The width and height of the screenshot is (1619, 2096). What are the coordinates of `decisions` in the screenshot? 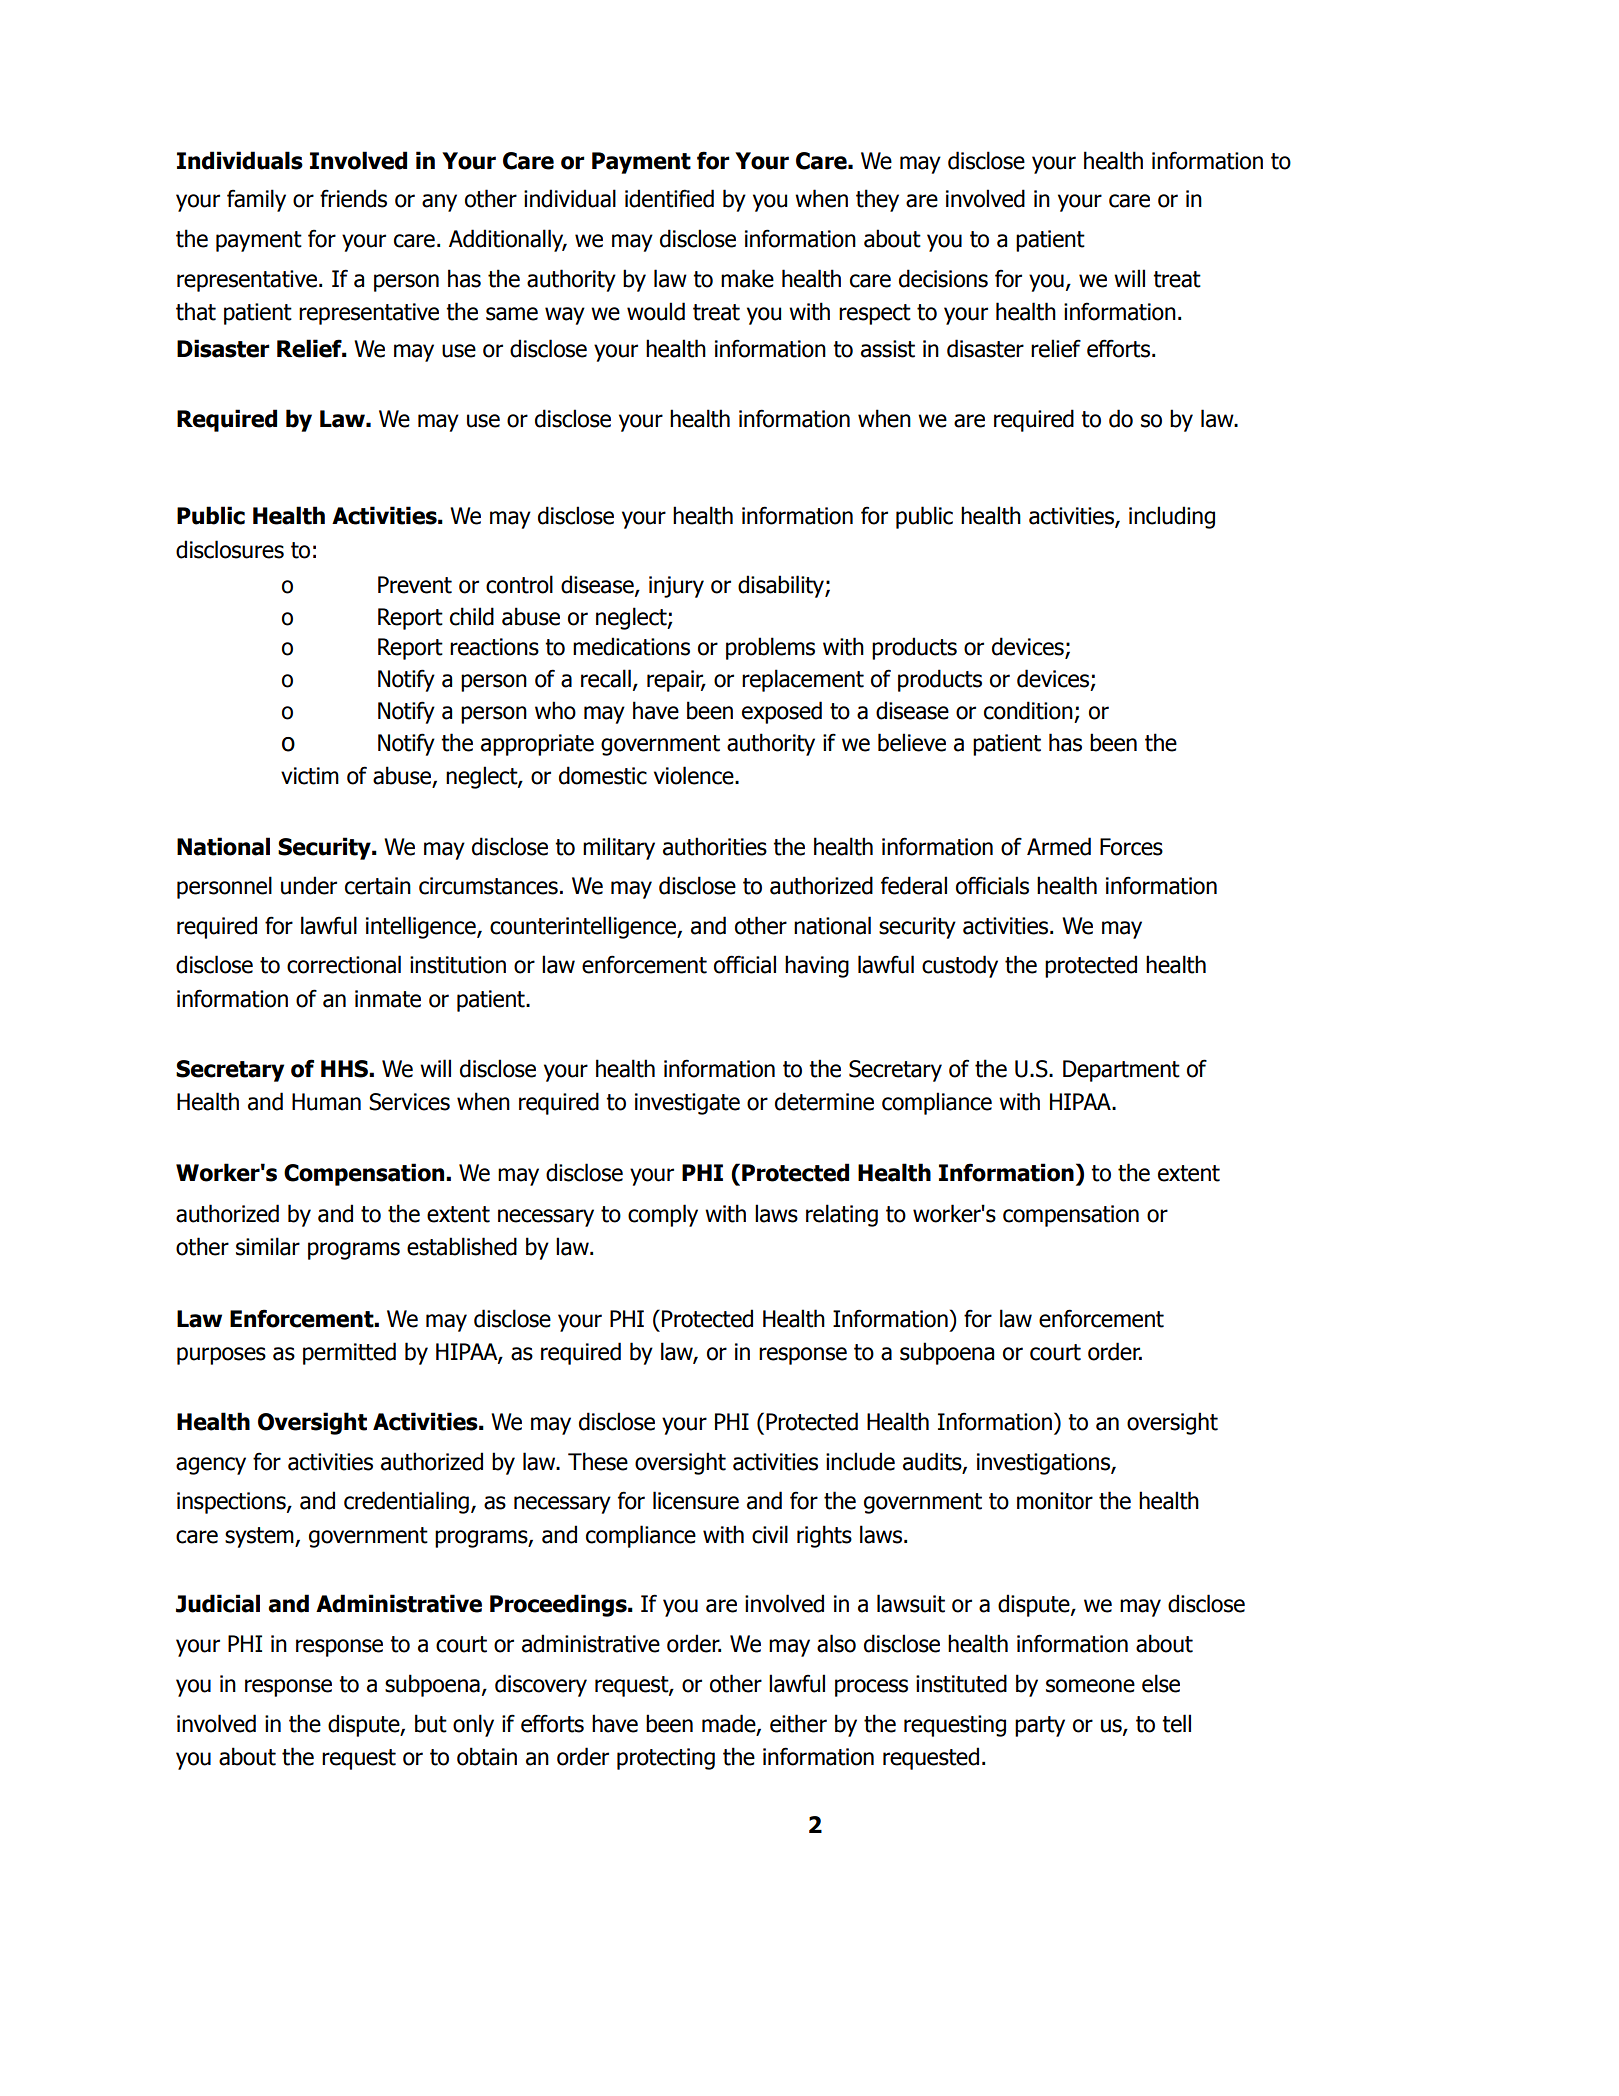 It's located at (943, 278).
